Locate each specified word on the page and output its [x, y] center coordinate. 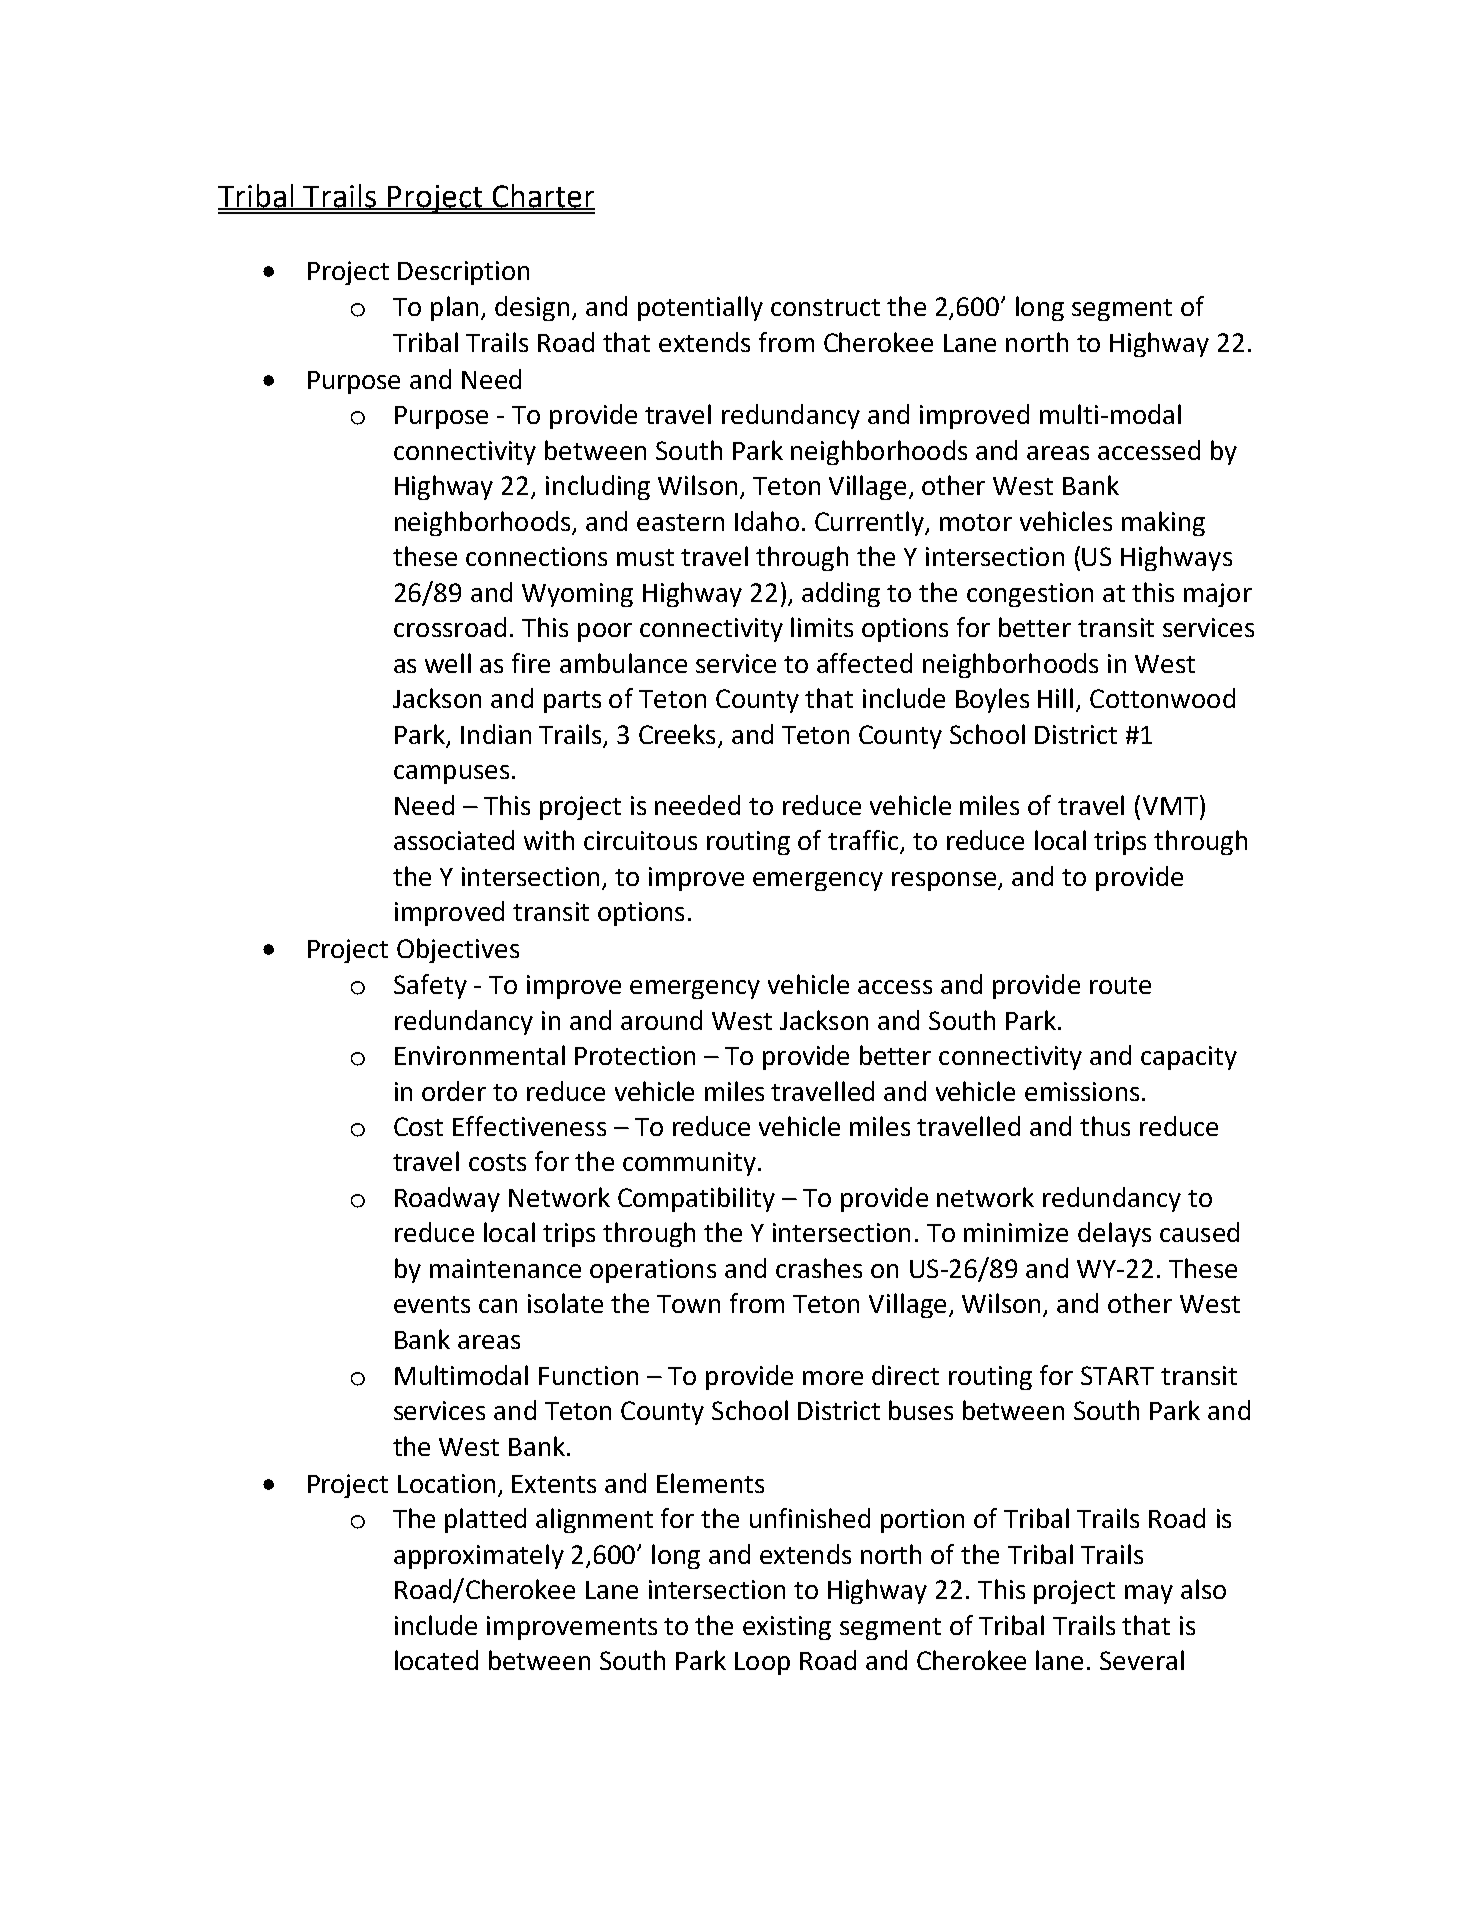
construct [825, 307]
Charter [542, 197]
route [1120, 985]
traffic [864, 841]
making [1163, 523]
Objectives [458, 950]
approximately [479, 1556]
